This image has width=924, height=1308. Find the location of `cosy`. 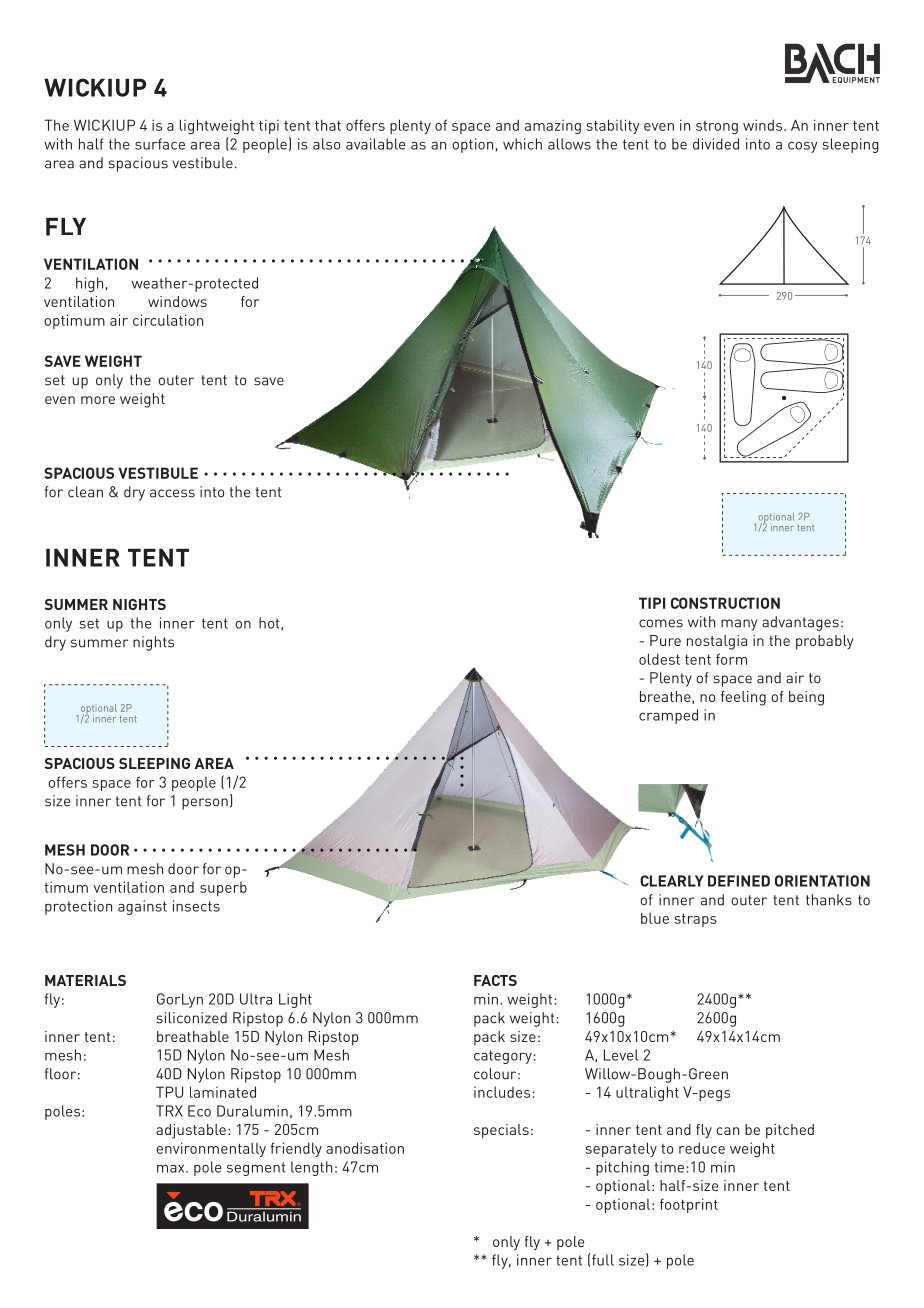

cosy is located at coordinates (803, 147).
